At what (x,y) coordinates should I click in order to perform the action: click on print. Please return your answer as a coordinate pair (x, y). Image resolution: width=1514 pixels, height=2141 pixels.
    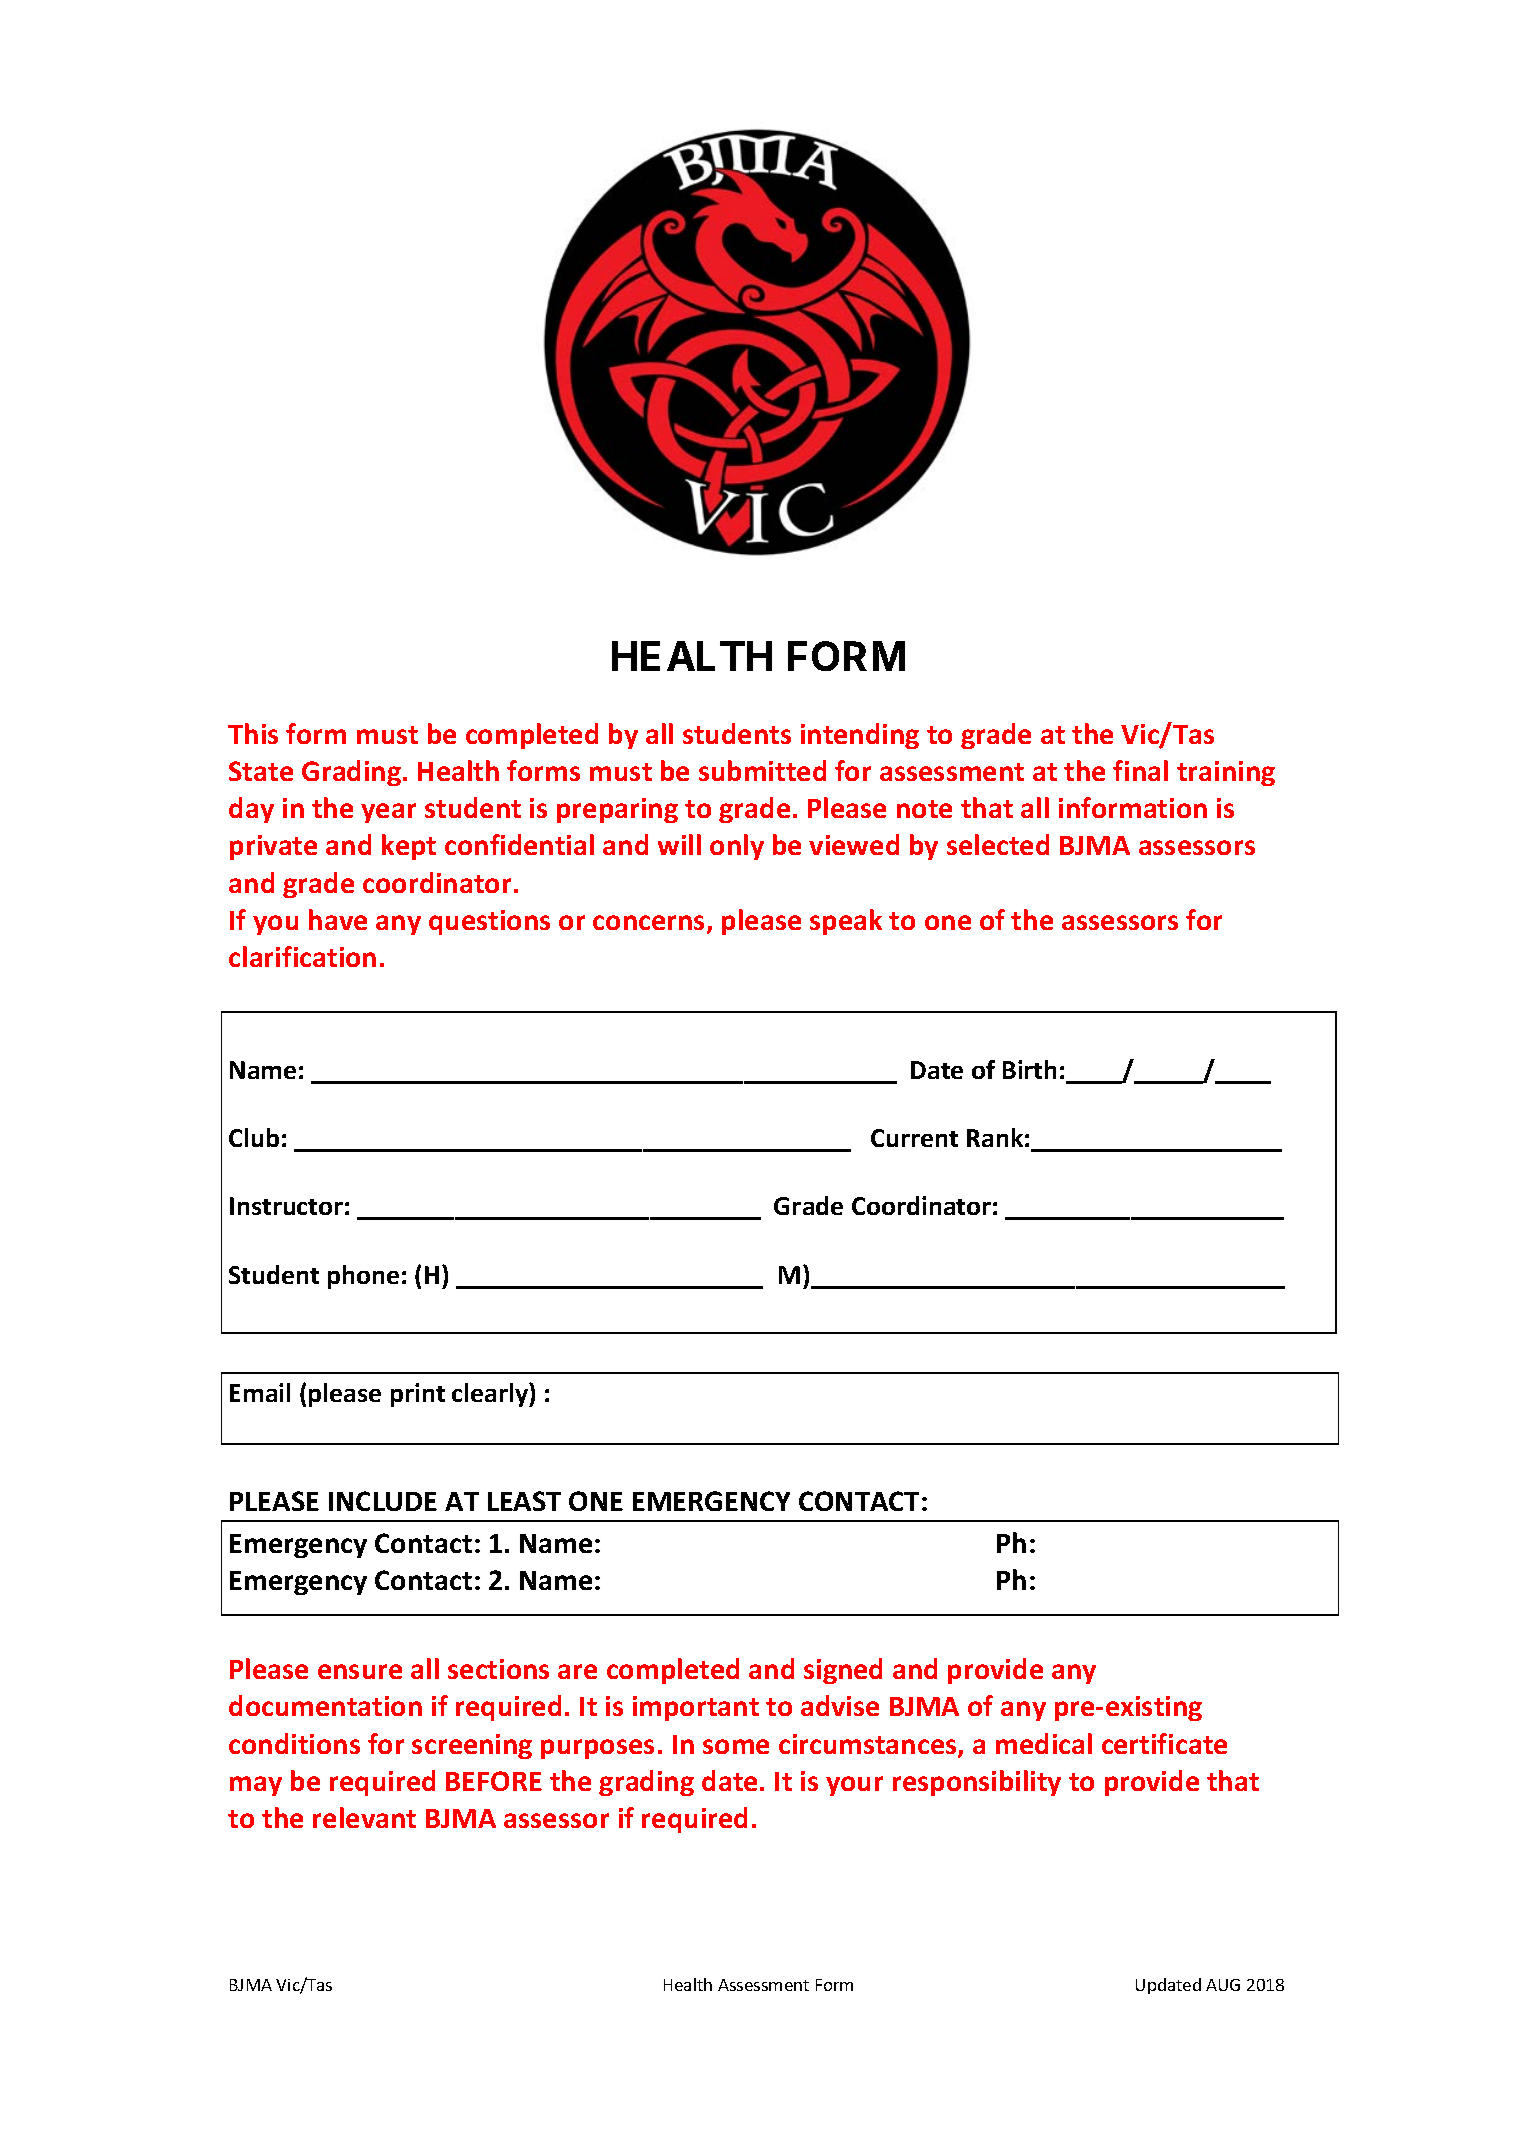
    Looking at the image, I should click on (418, 1395).
